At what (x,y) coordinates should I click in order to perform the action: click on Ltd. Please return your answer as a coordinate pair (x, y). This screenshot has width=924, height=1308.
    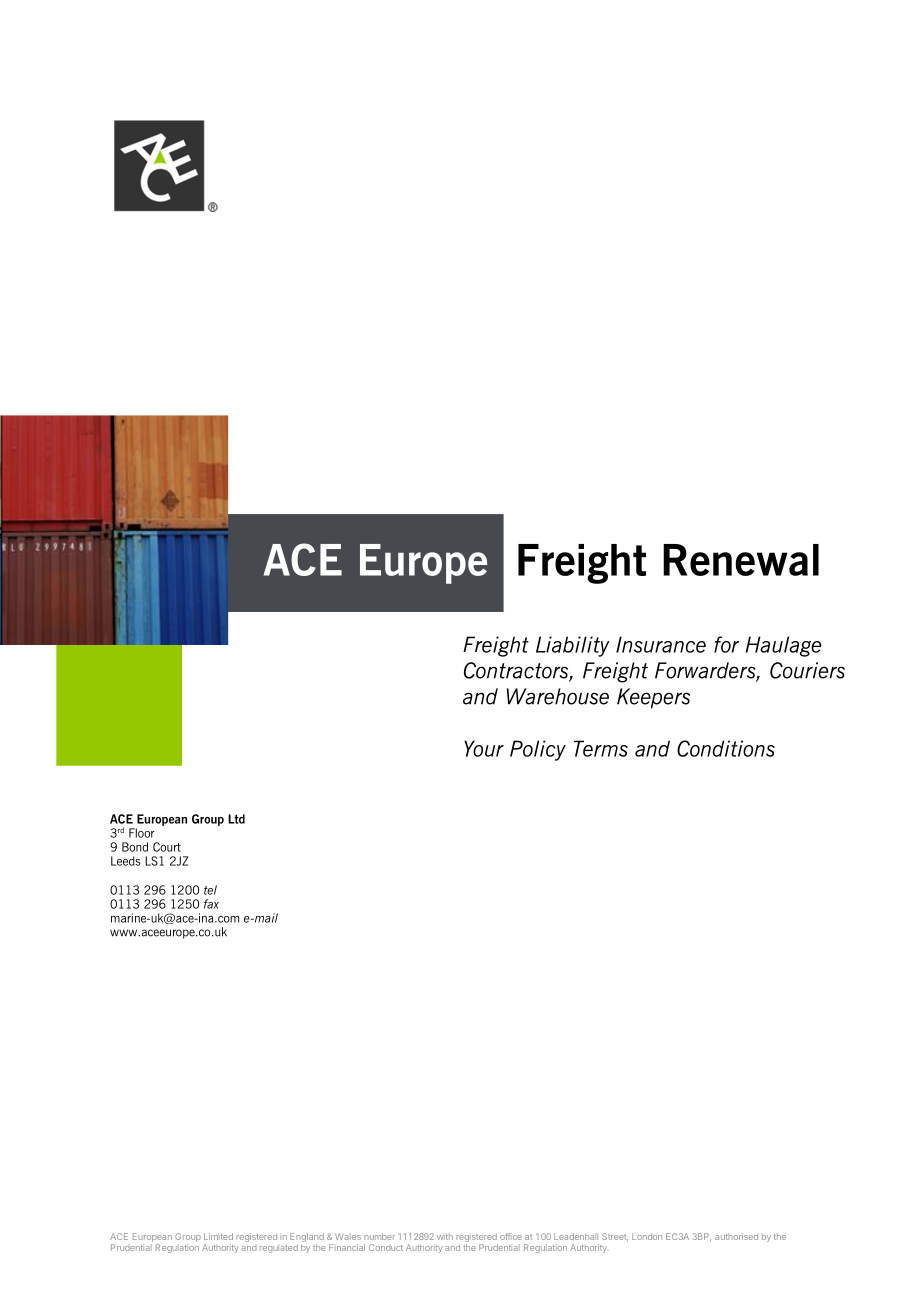
    Looking at the image, I should click on (236, 819).
